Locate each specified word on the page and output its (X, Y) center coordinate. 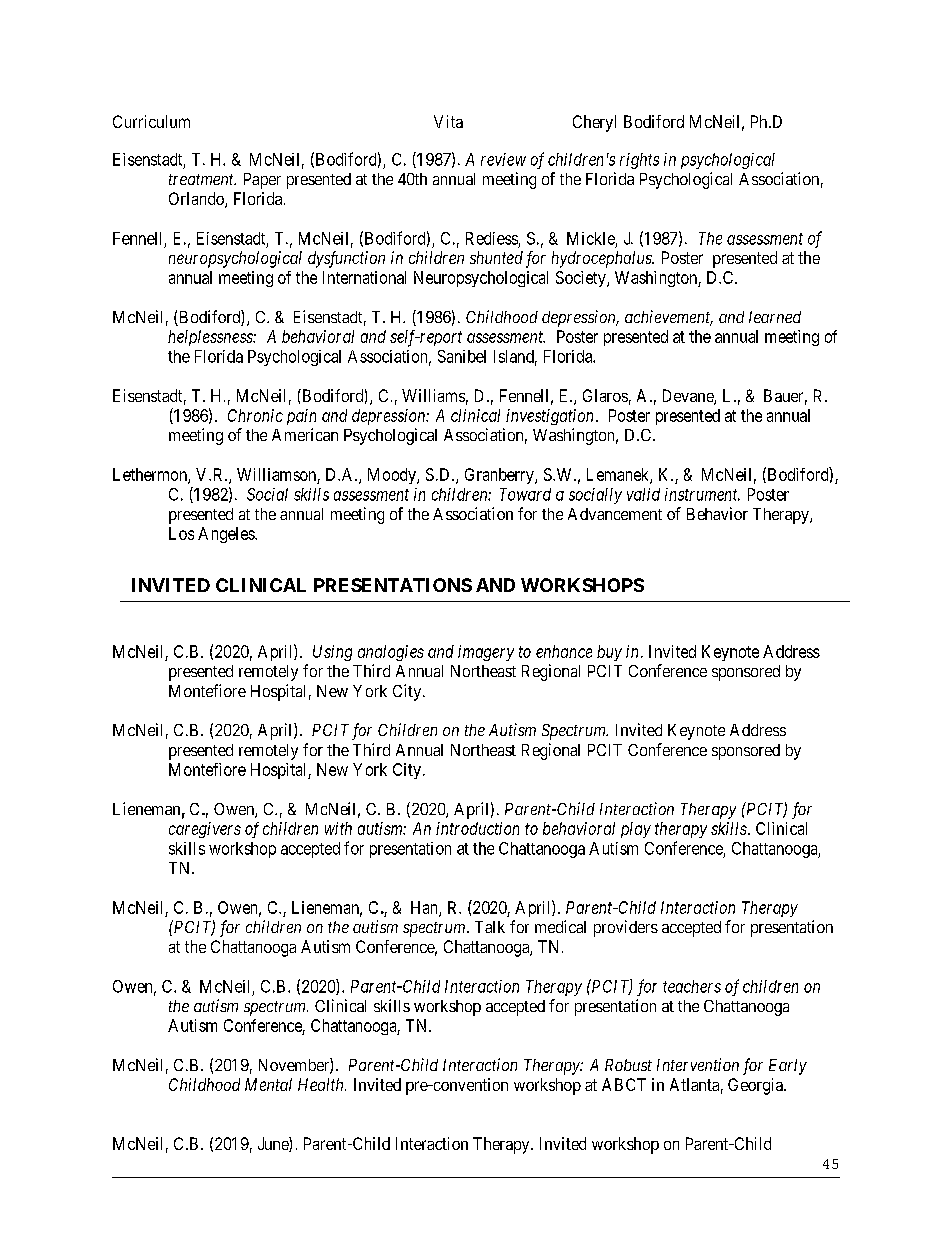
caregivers (205, 830)
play (636, 830)
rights (639, 161)
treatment (202, 179)
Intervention (698, 1064)
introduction (477, 828)
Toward (525, 494)
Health (322, 1084)
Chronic (255, 415)
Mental (268, 1084)
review (503, 159)
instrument (702, 494)
